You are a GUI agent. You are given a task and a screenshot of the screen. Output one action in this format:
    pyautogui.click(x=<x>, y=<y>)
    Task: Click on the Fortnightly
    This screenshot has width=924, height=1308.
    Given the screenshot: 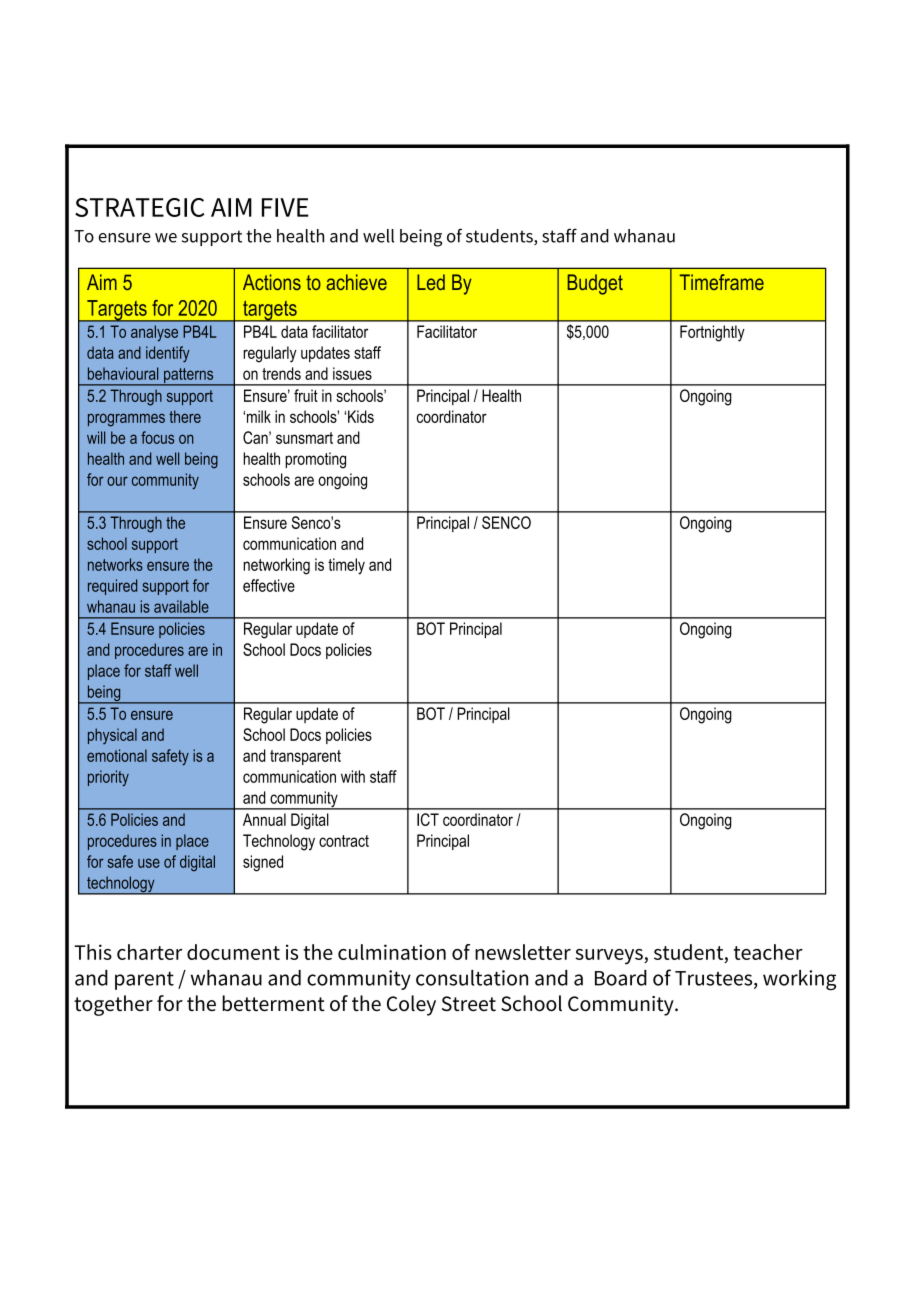 What is the action you would take?
    pyautogui.click(x=712, y=333)
